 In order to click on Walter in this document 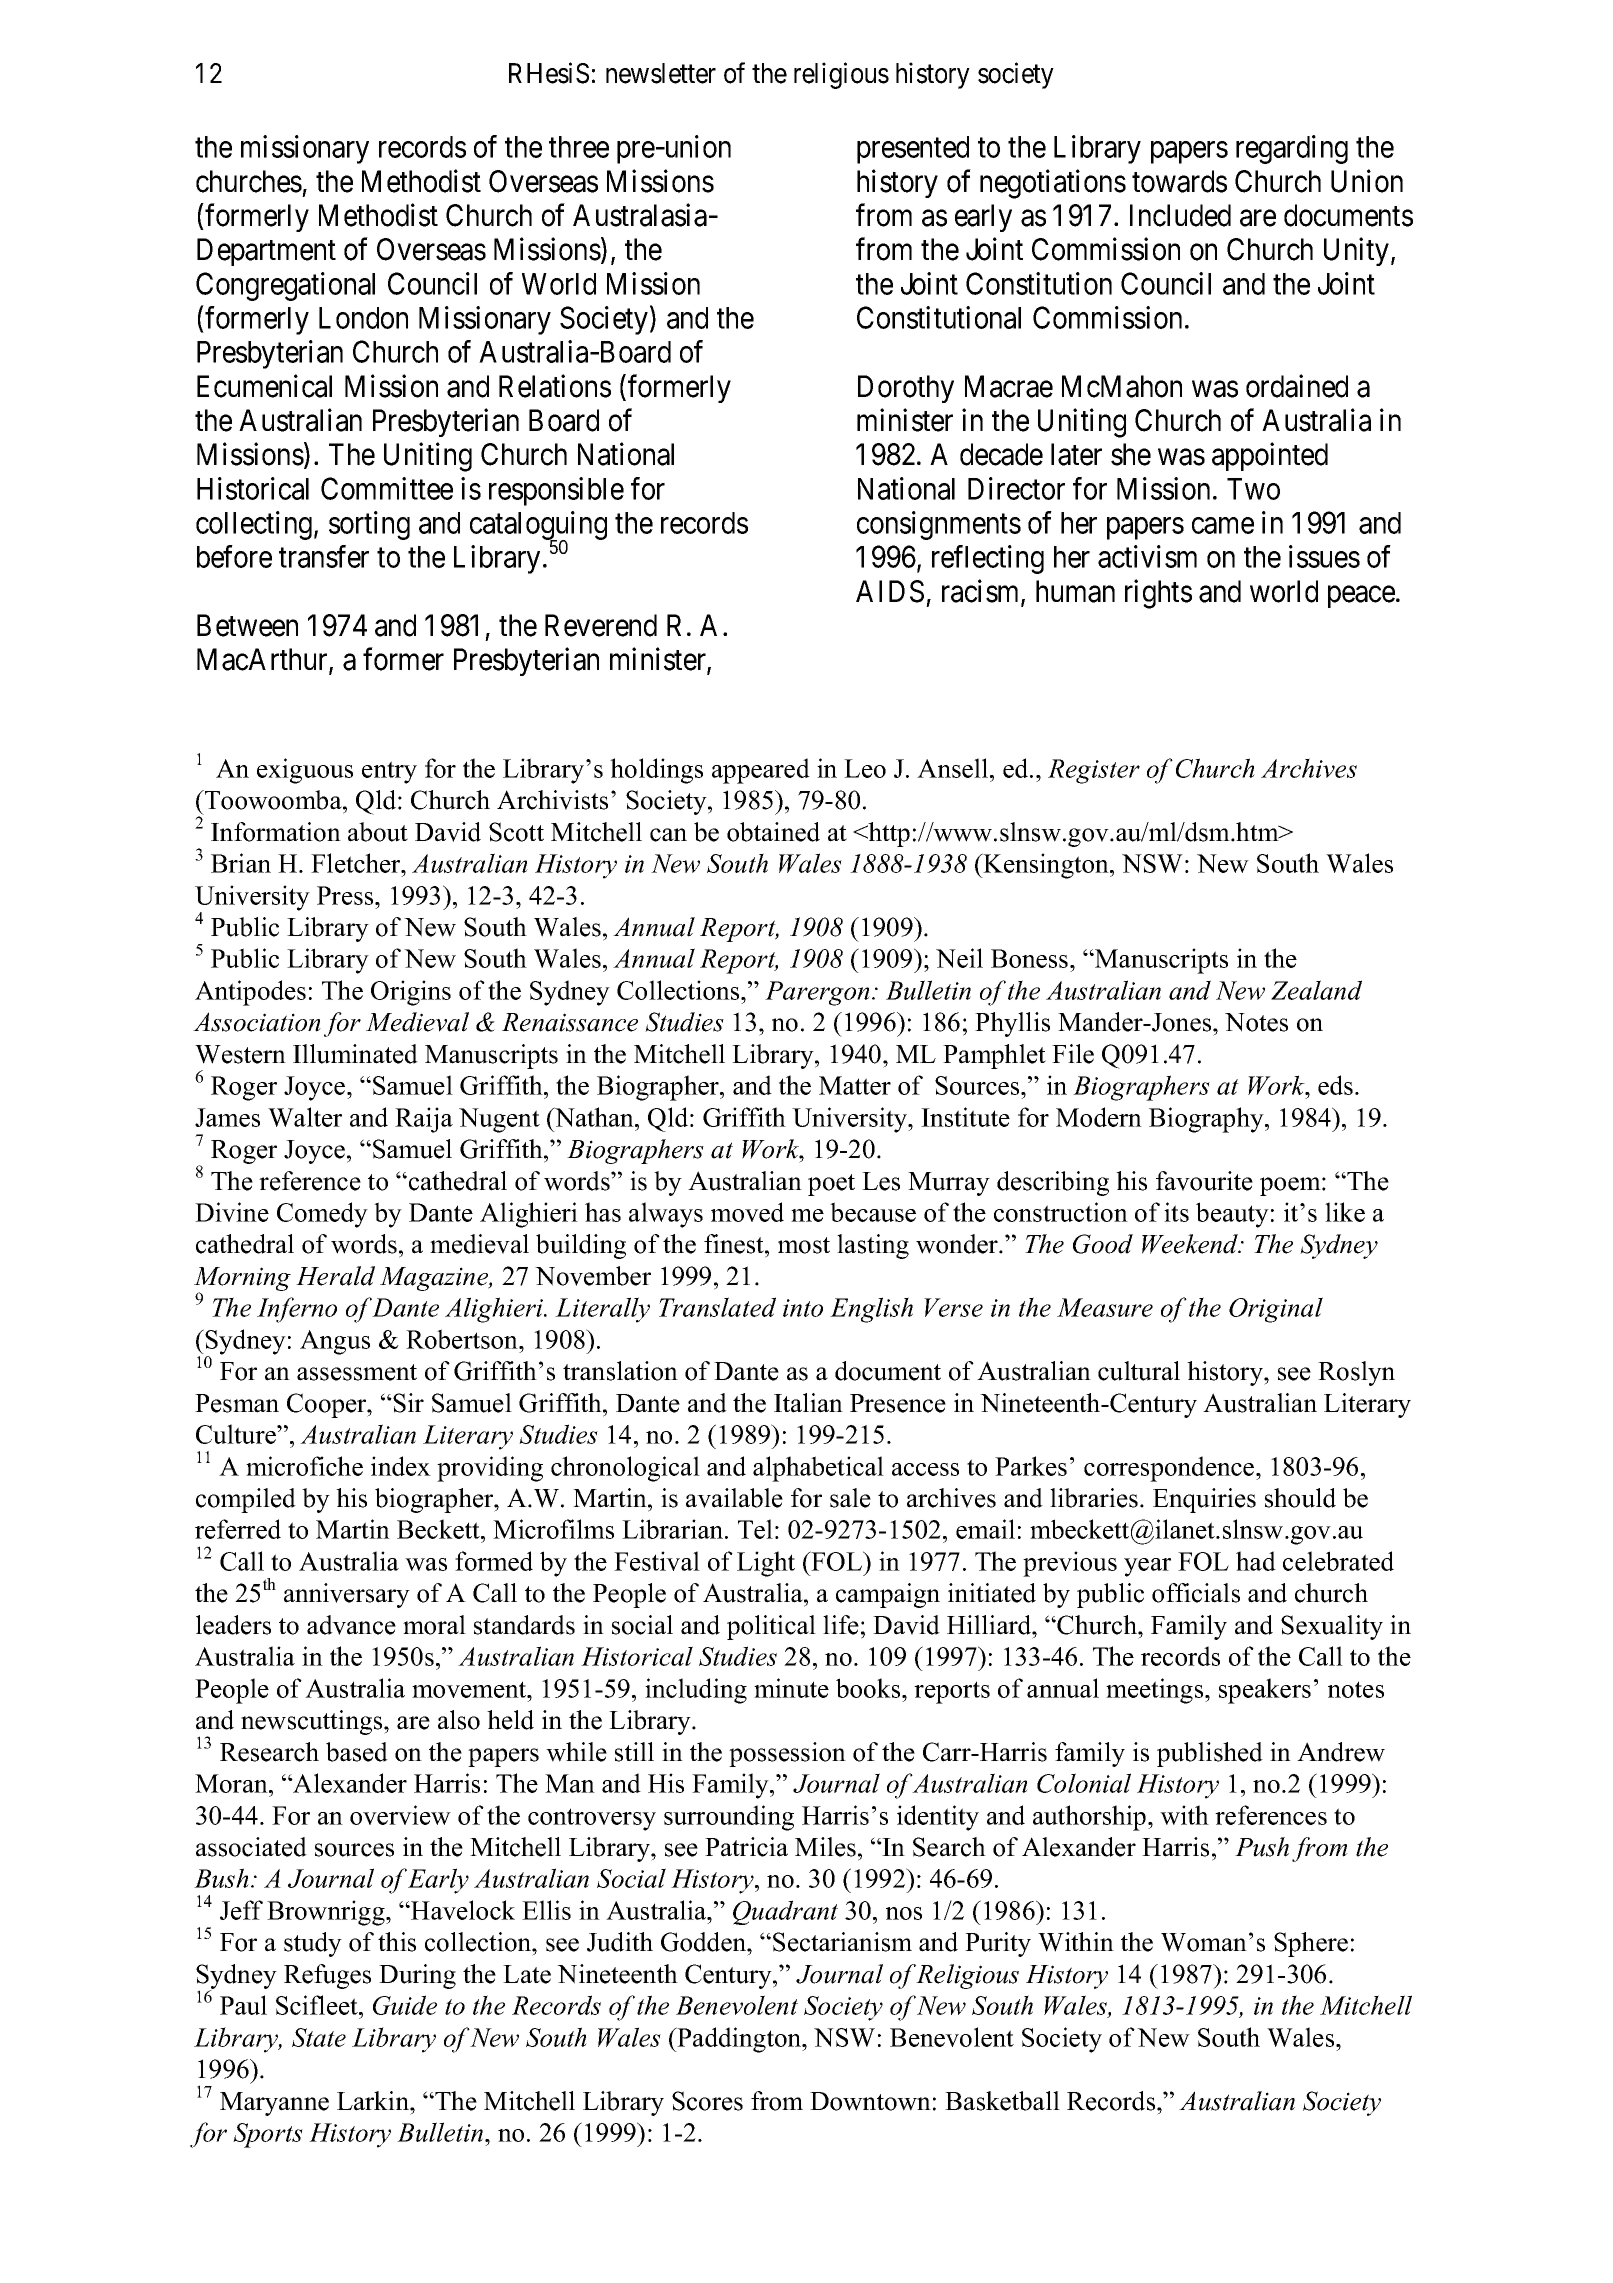, I will do `click(305, 1117)`.
